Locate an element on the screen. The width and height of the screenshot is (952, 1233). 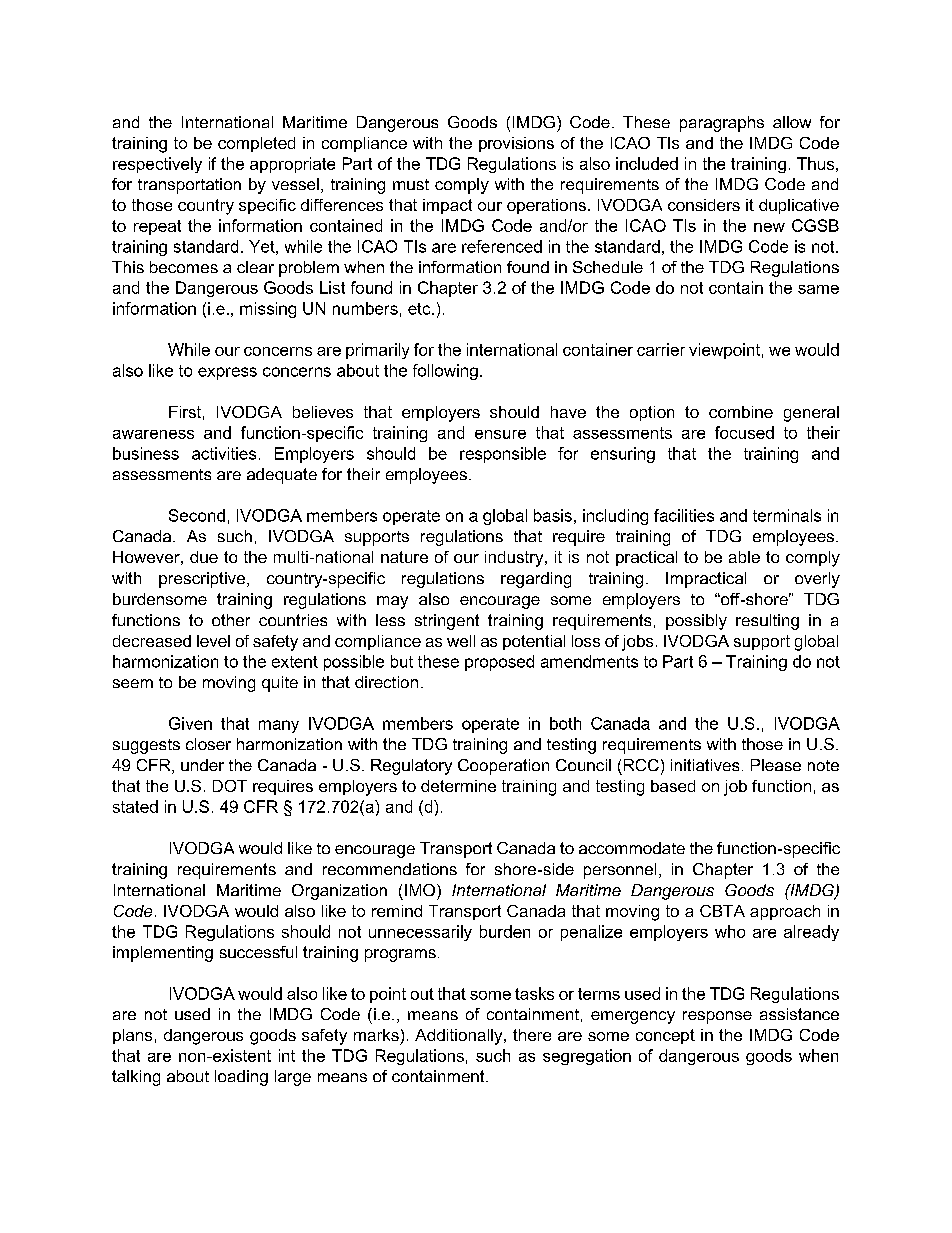
resulting is located at coordinates (767, 622).
